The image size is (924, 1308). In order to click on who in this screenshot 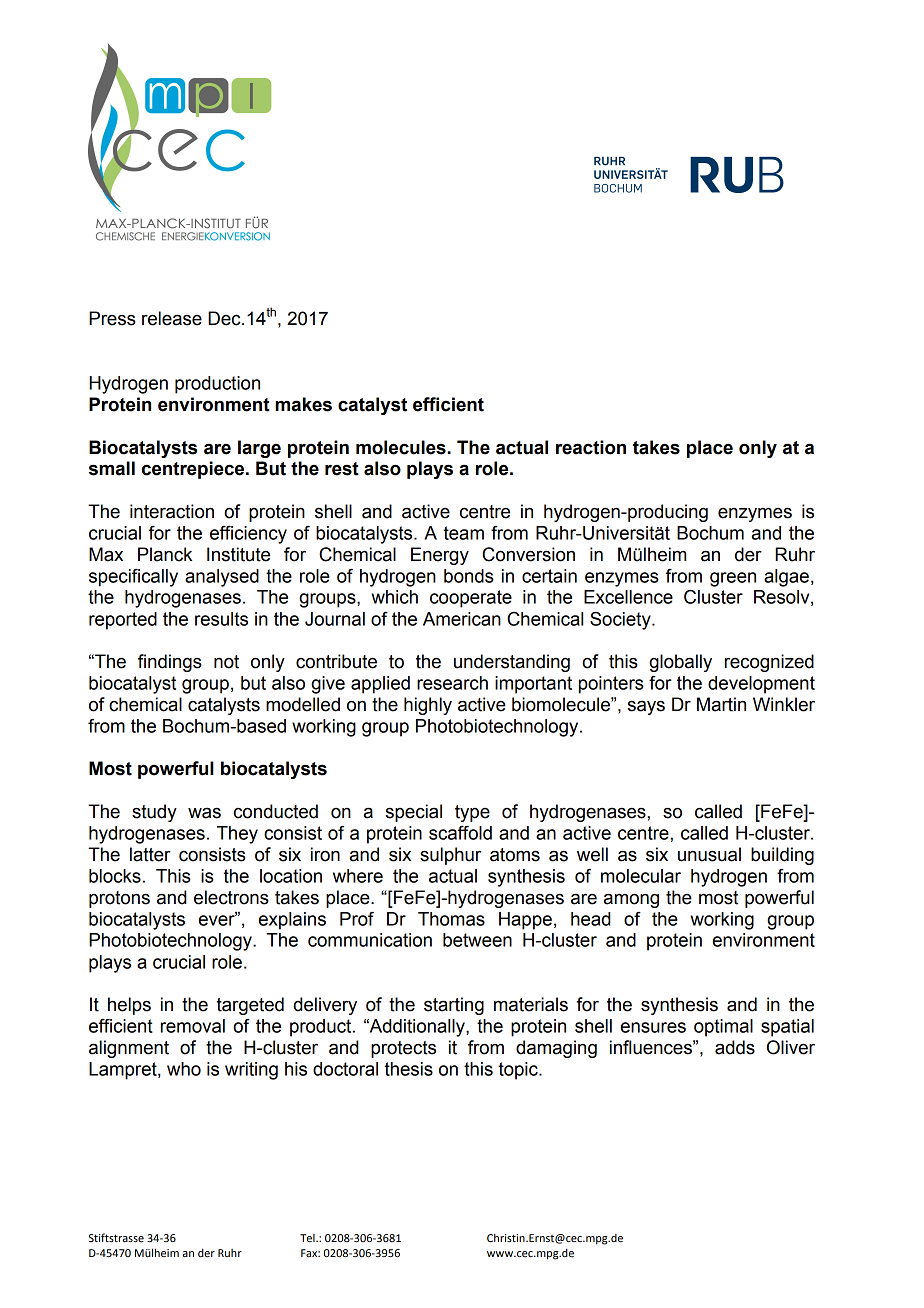, I will do `click(184, 1069)`.
